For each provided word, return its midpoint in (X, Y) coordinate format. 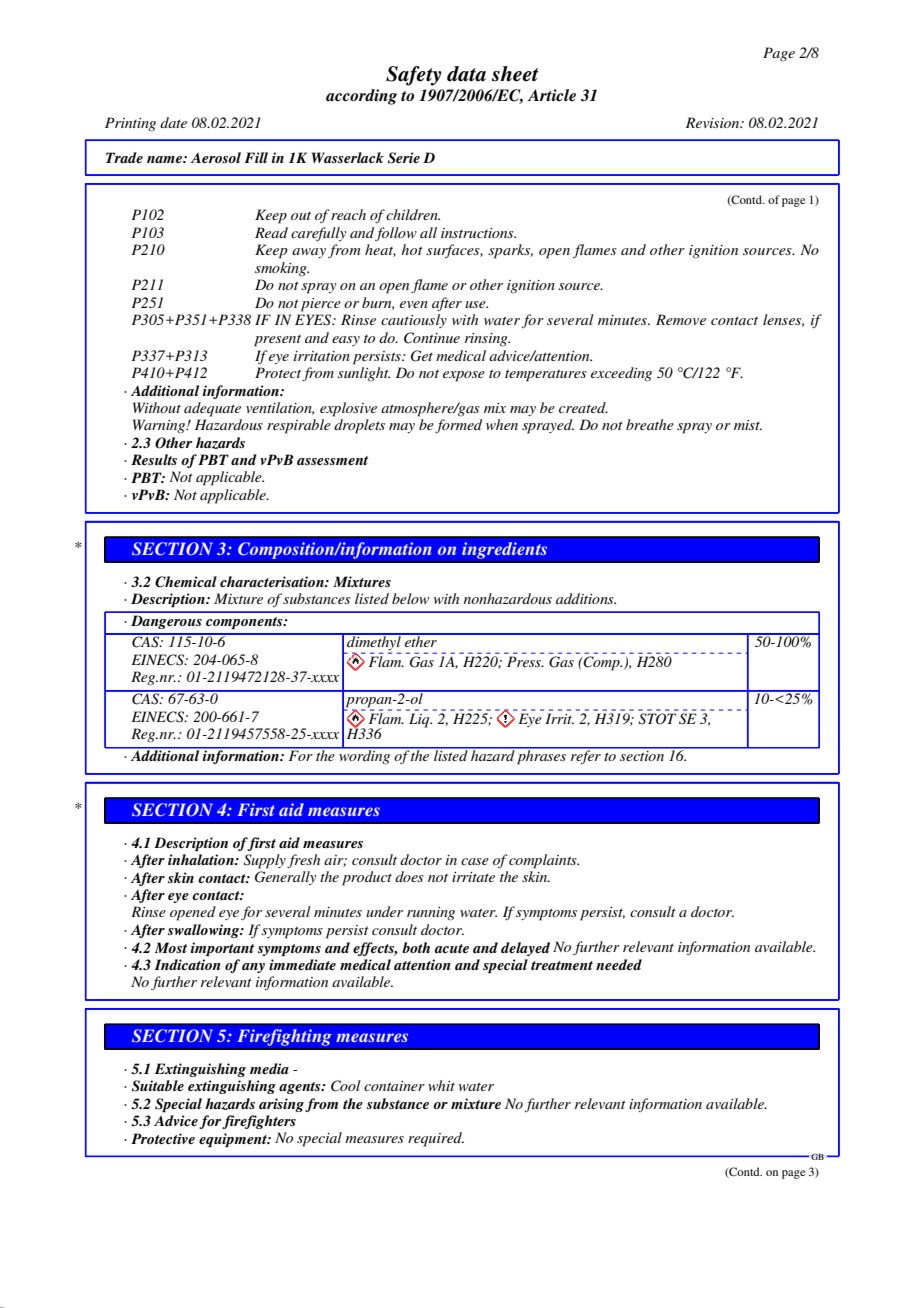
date (173, 122)
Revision (714, 122)
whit (441, 1085)
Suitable (158, 1086)
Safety (414, 76)
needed (619, 964)
